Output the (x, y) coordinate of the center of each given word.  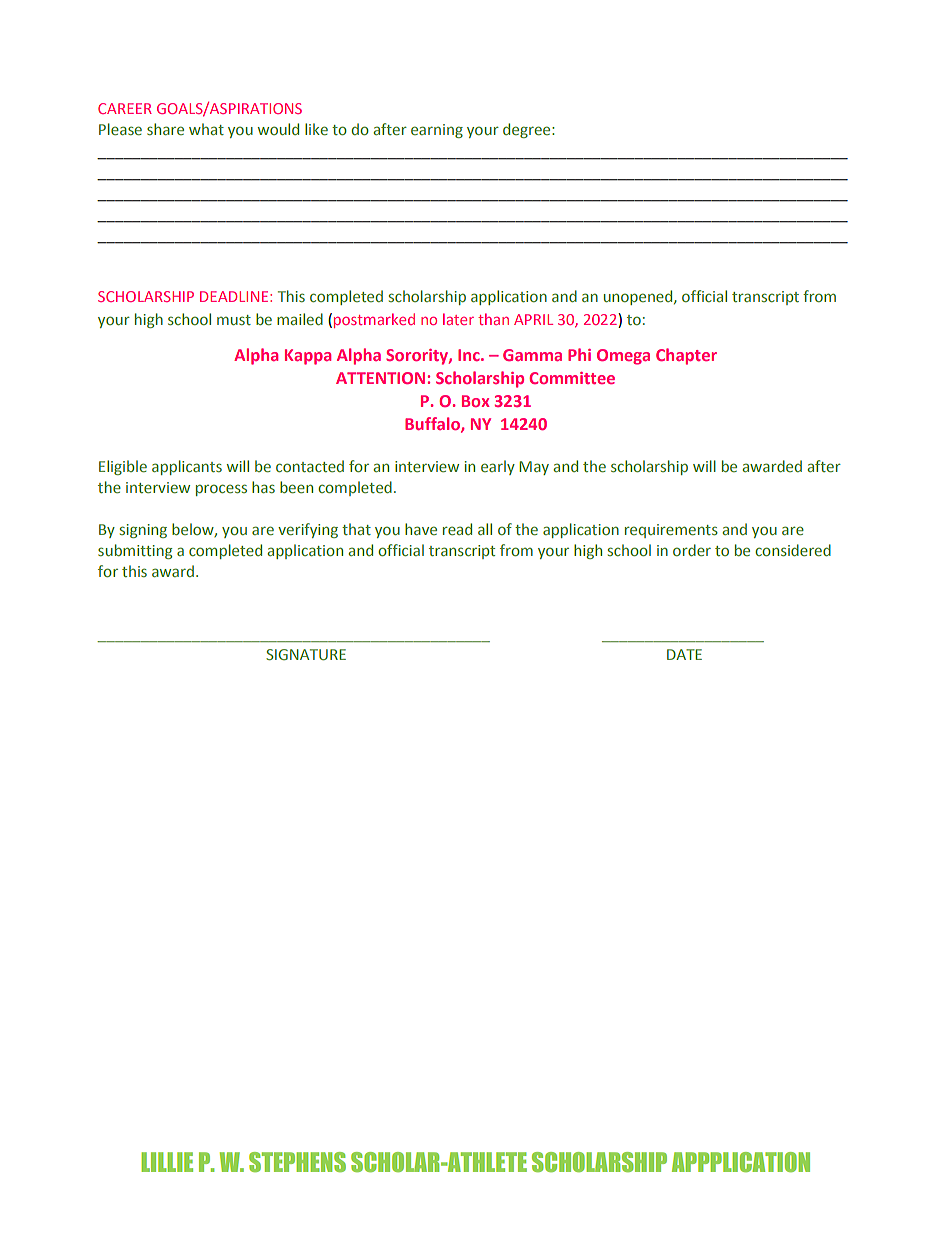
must (234, 320)
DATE (684, 654)
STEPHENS (297, 1162)
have (421, 529)
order (692, 550)
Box (476, 401)
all (485, 529)
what (206, 129)
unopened (639, 297)
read (457, 529)
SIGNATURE (306, 654)
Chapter (686, 356)
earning (437, 131)
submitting (135, 551)
